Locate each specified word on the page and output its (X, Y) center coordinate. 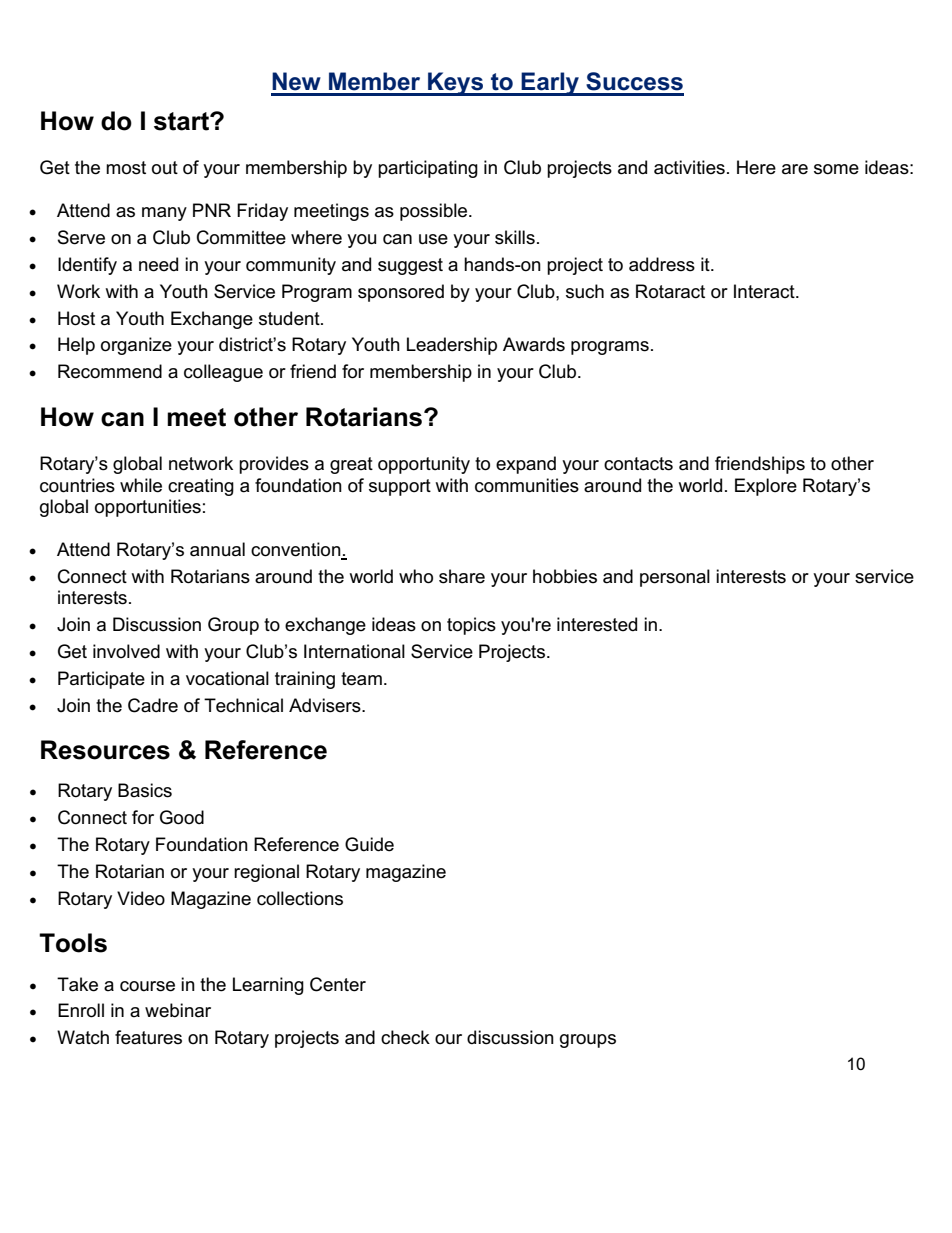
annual (217, 549)
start (182, 121)
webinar (178, 1010)
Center (338, 984)
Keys (456, 84)
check (405, 1037)
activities (689, 167)
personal (675, 578)
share (462, 576)
